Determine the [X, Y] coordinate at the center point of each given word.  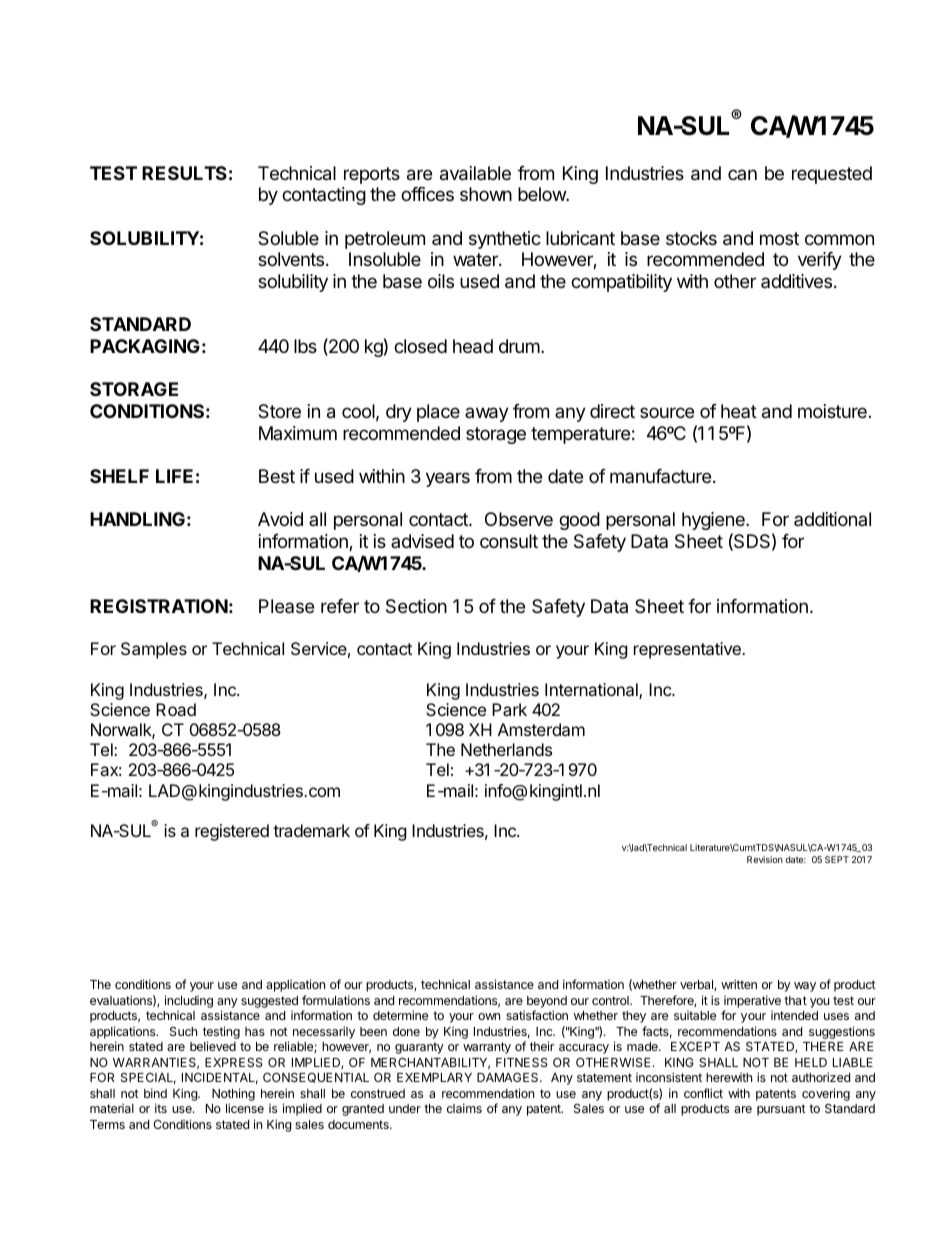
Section [416, 606]
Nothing [233, 1096]
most [779, 238]
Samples [154, 650]
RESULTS [184, 173]
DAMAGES [509, 1077]
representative [688, 650]
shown [486, 194]
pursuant [781, 1110]
